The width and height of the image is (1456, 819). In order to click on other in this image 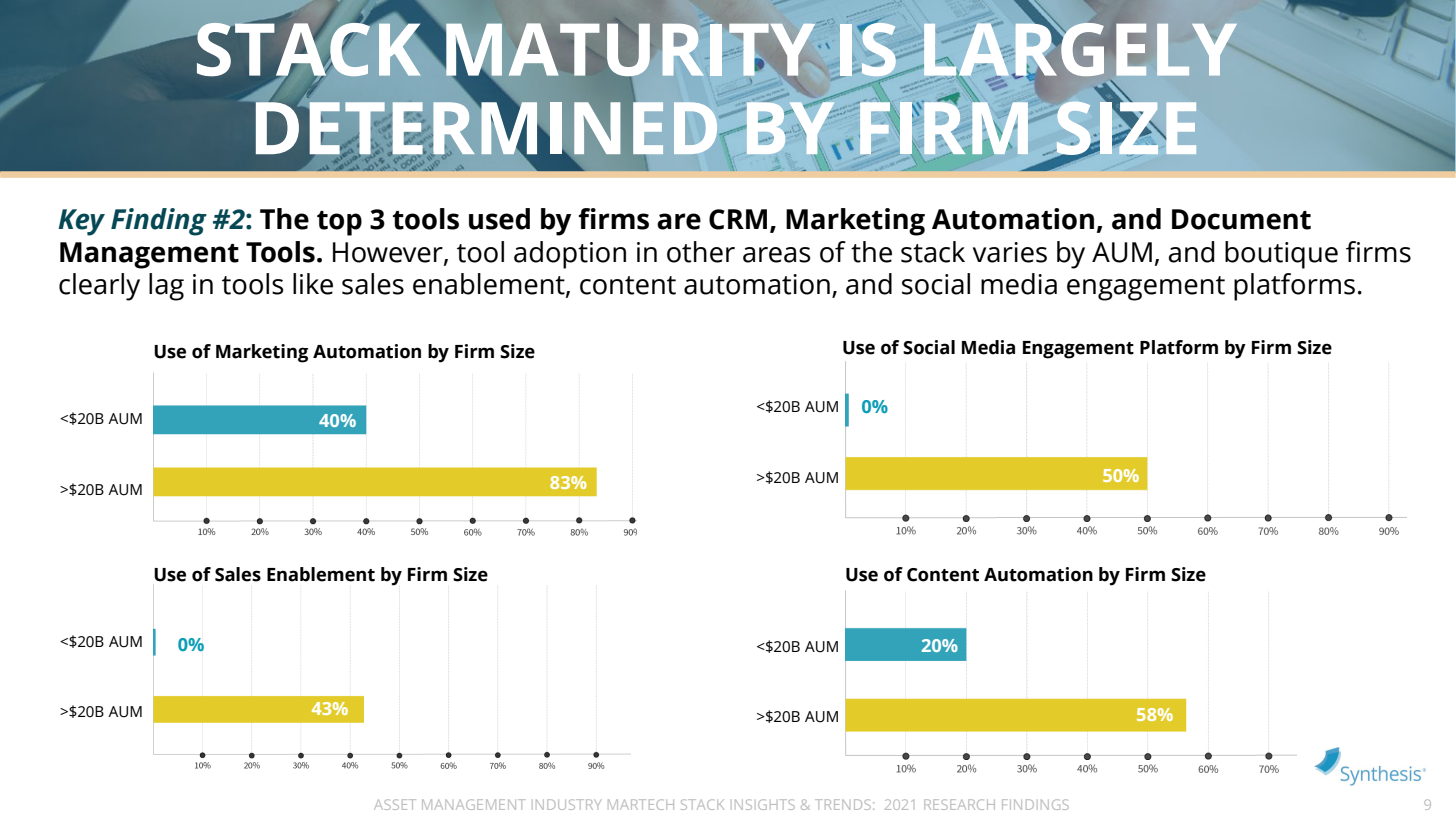, I will do `click(701, 252)`.
